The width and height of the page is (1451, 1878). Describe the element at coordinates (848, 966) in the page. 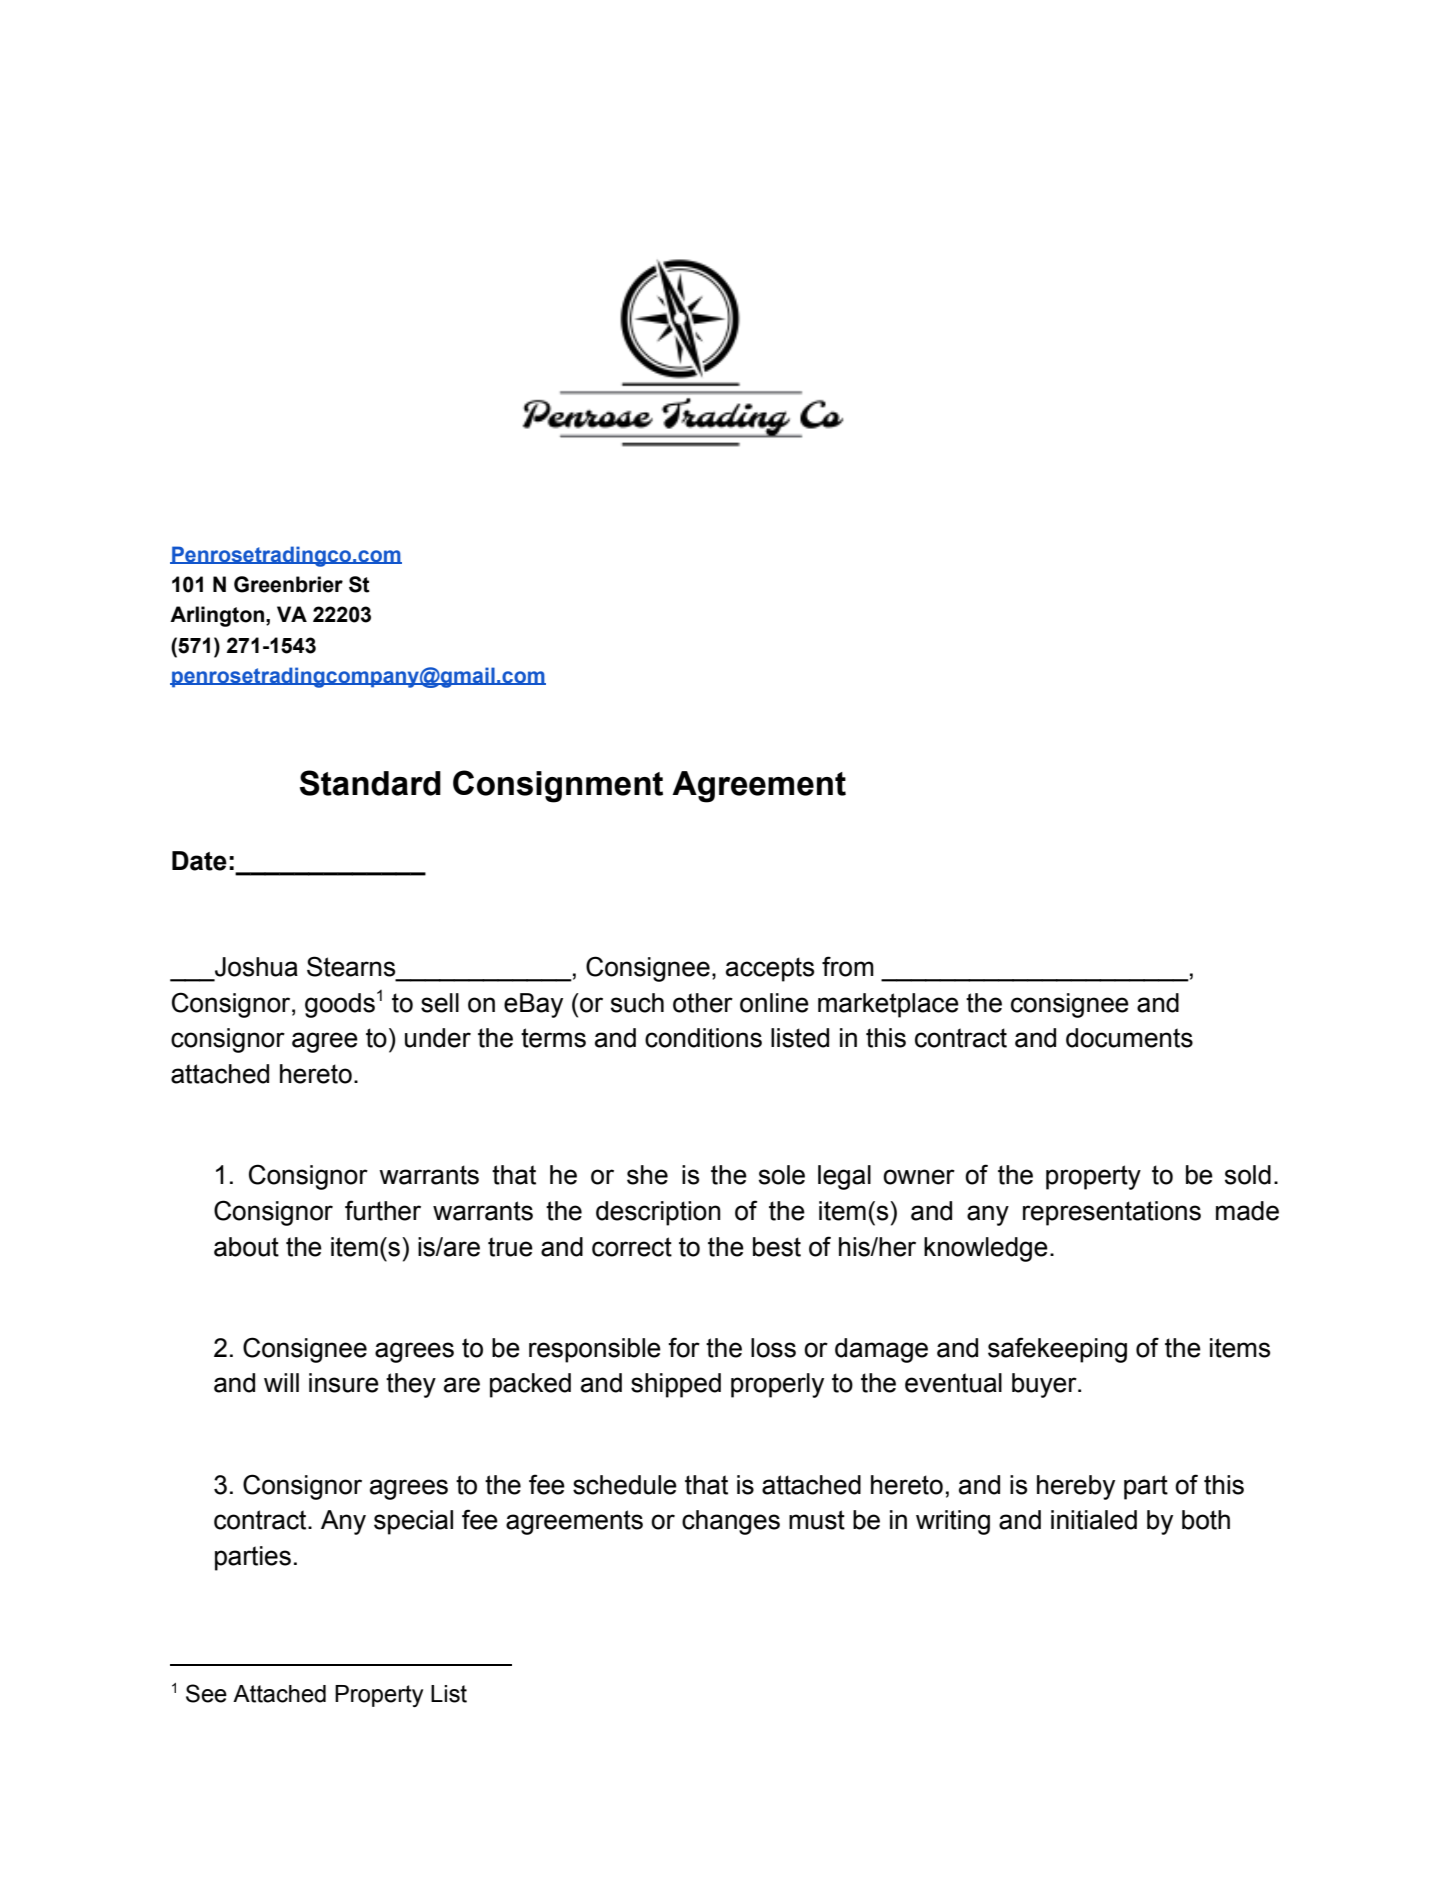

I see `from` at that location.
